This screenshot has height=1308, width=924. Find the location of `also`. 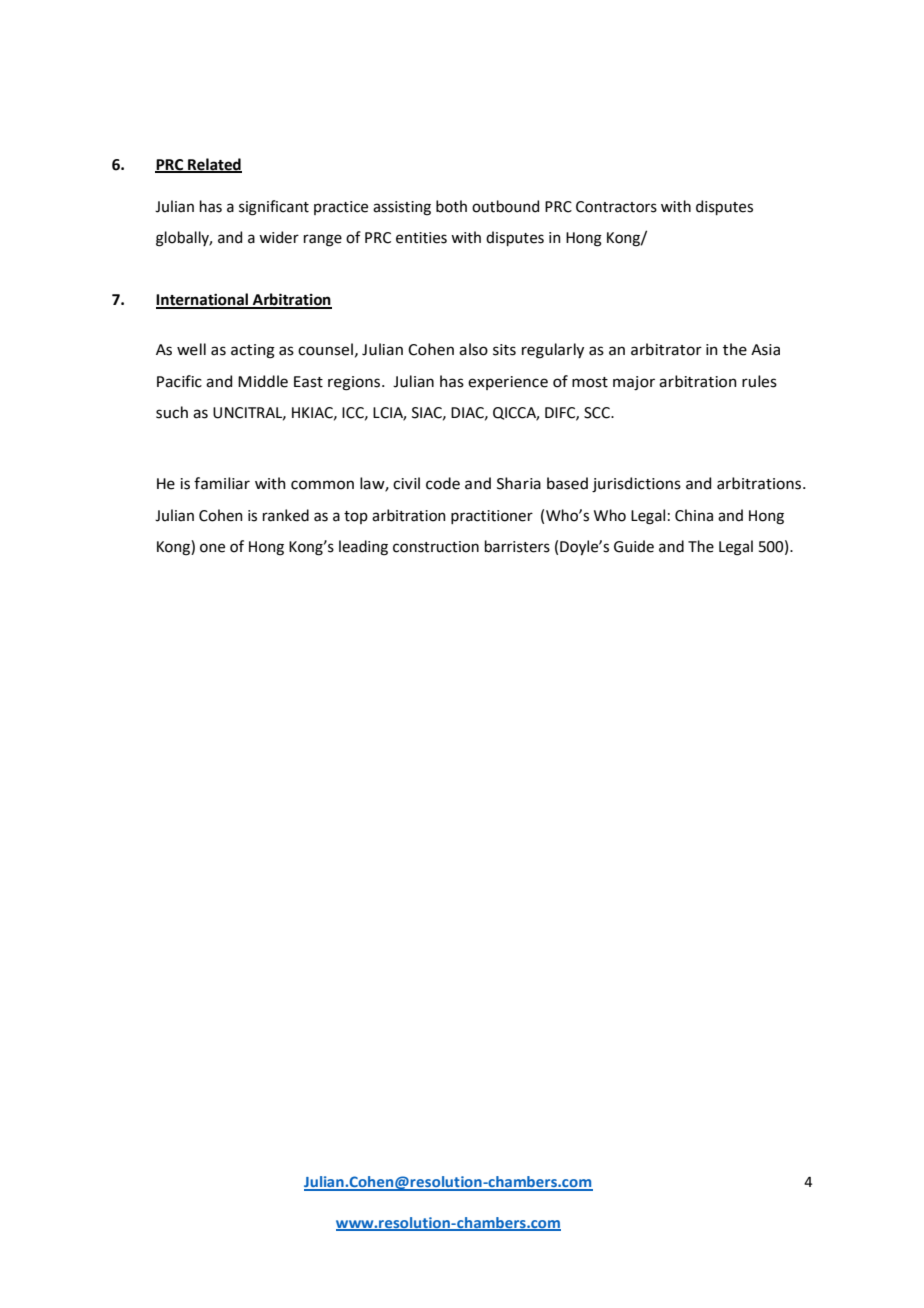

also is located at coordinates (473, 349).
